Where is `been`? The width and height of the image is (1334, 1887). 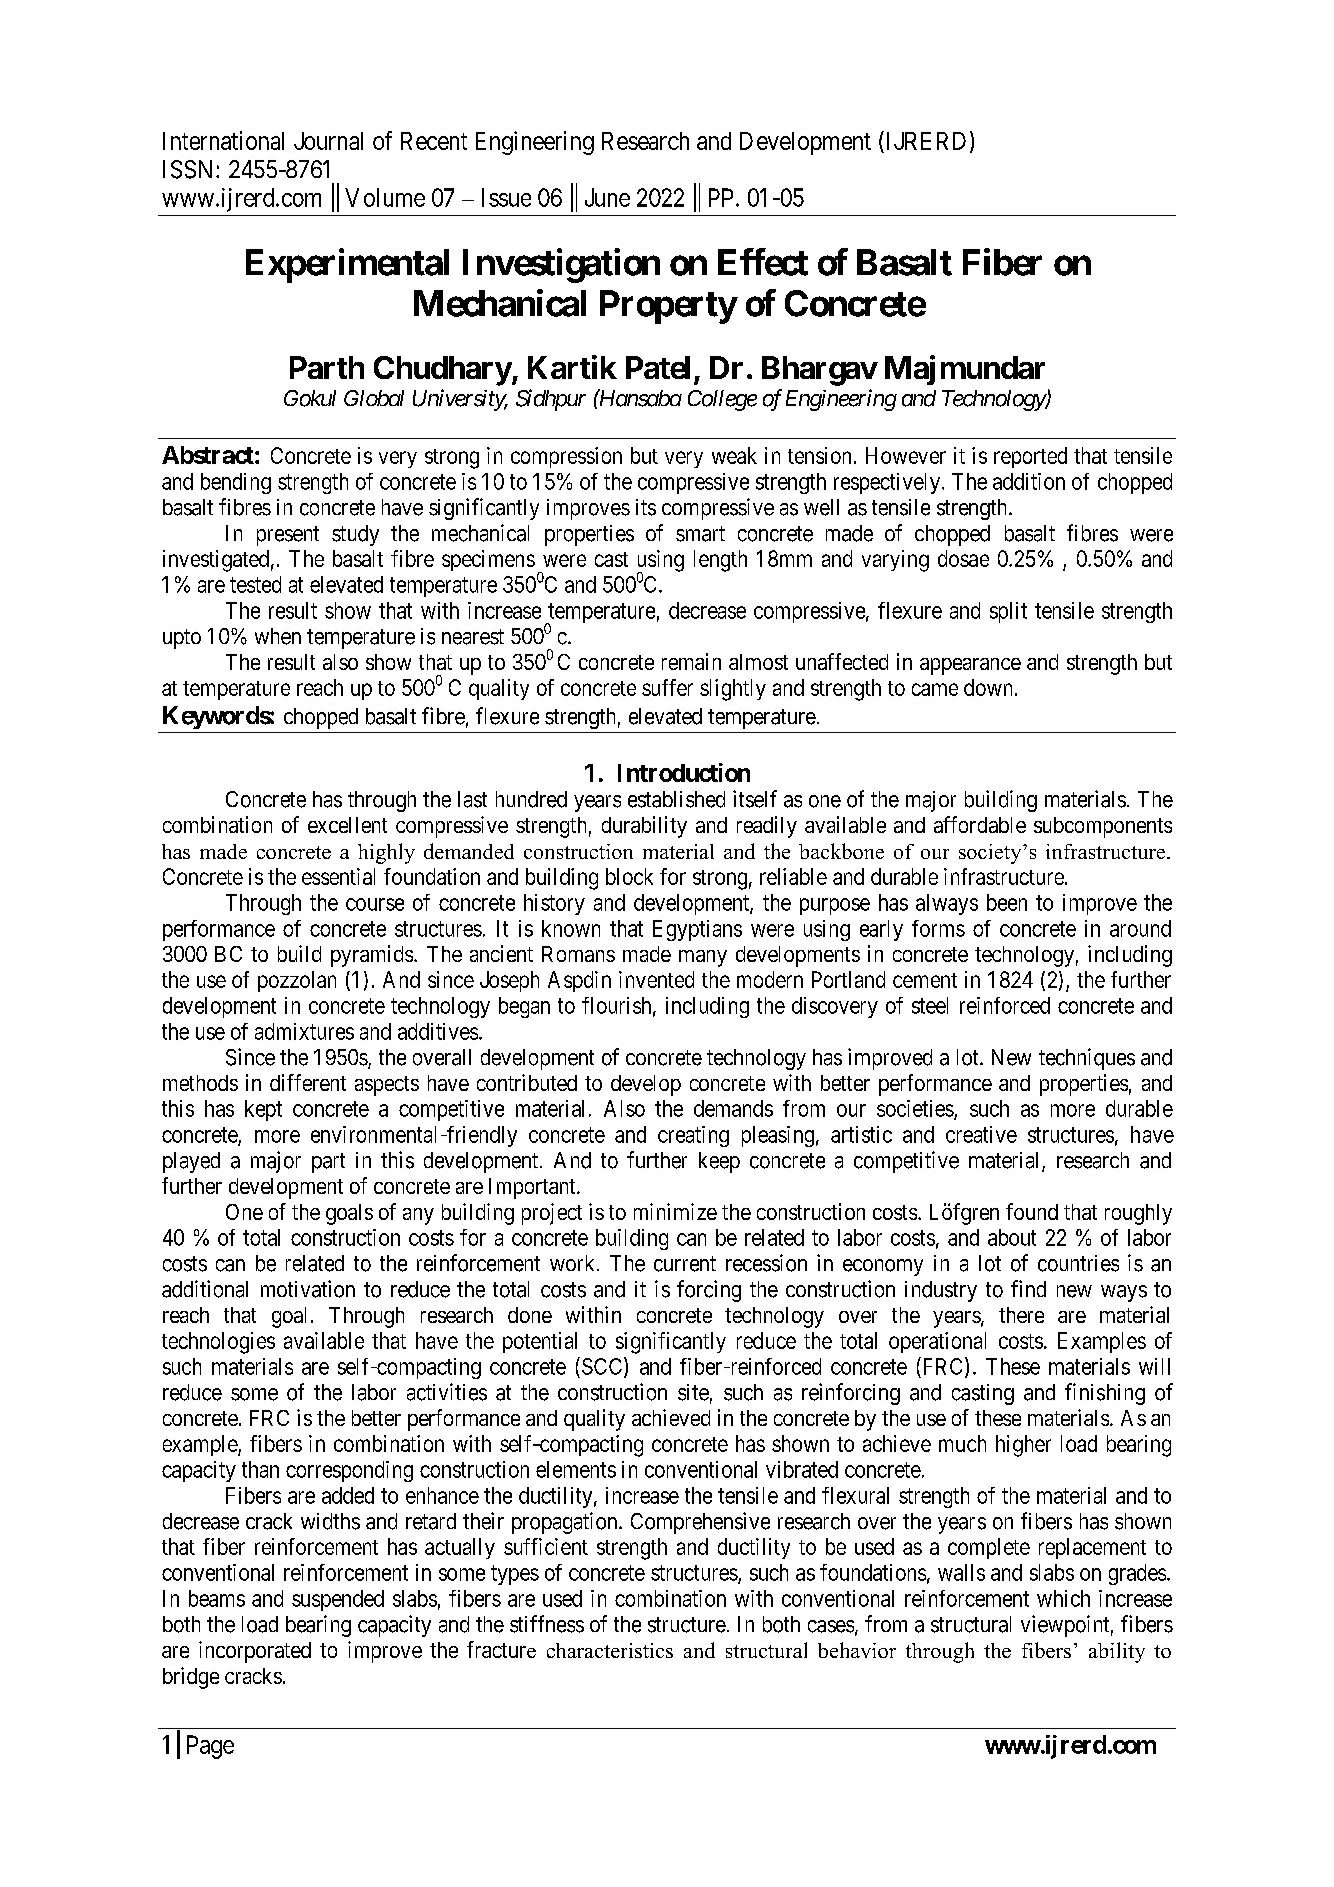 been is located at coordinates (1007, 902).
